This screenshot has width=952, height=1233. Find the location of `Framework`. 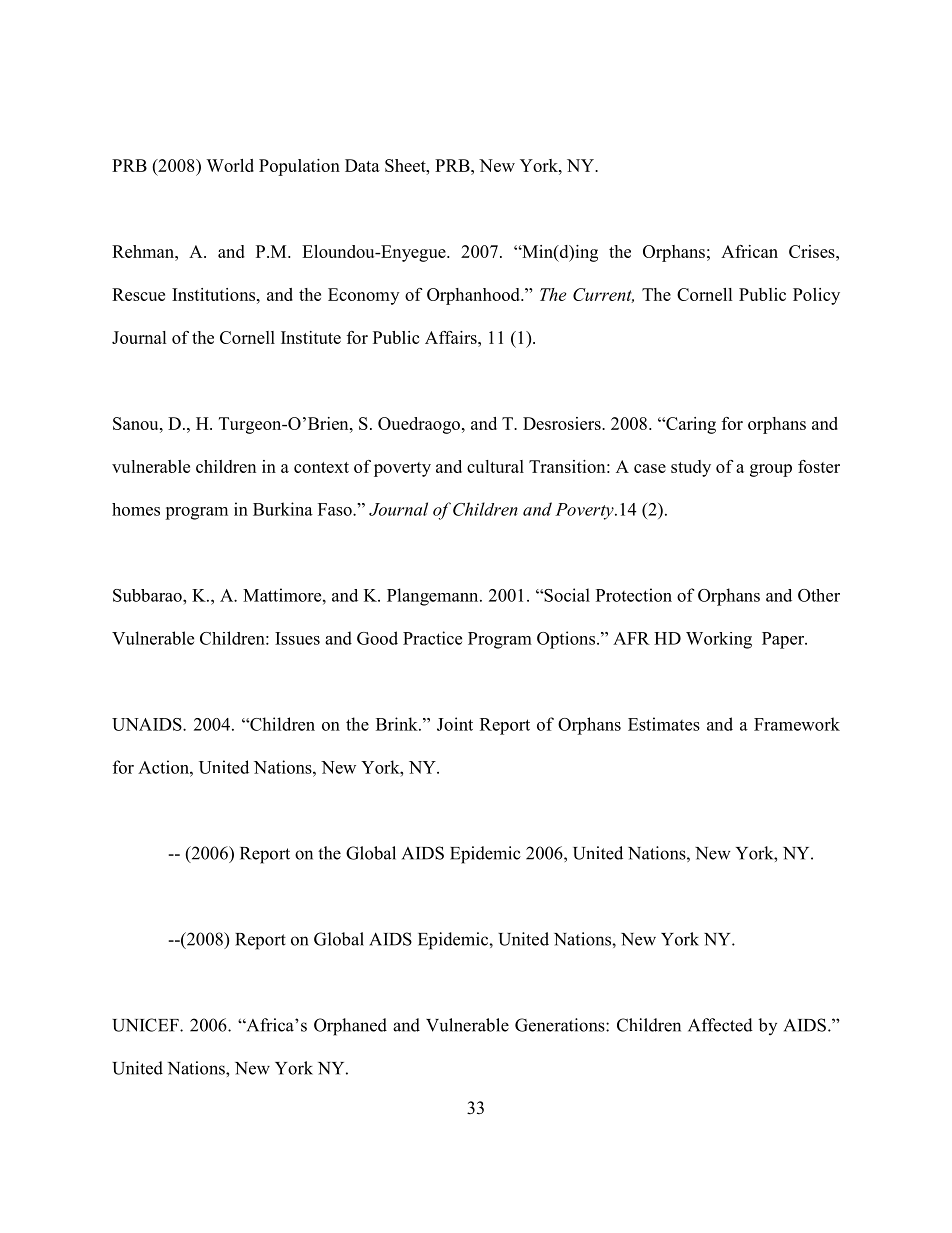

Framework is located at coordinates (797, 724).
